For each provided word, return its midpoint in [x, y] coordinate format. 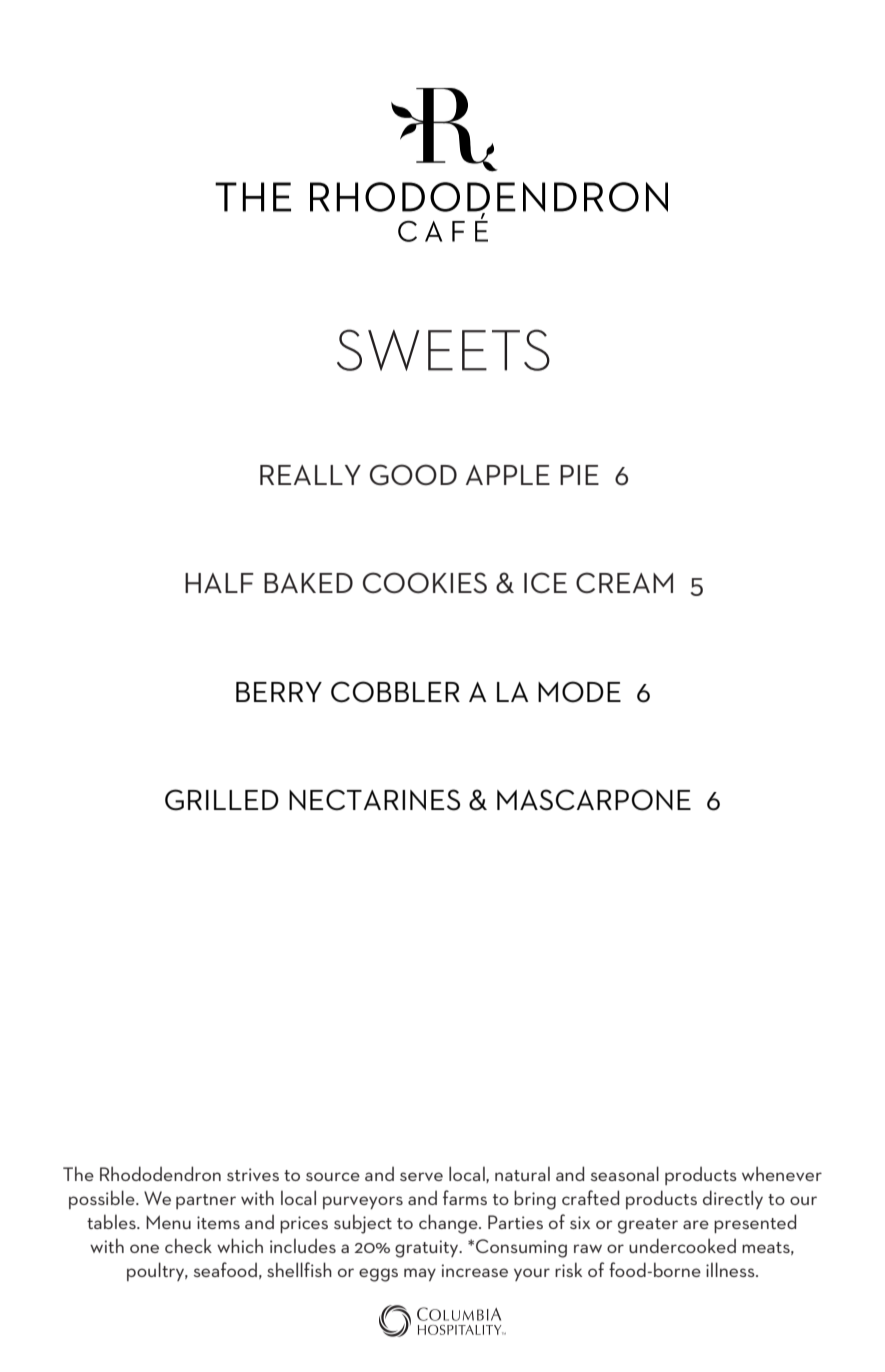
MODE [579, 692]
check [188, 1245]
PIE [579, 475]
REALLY [310, 475]
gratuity [428, 1249]
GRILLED [222, 800]
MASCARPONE [594, 800]
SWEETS [443, 350]
